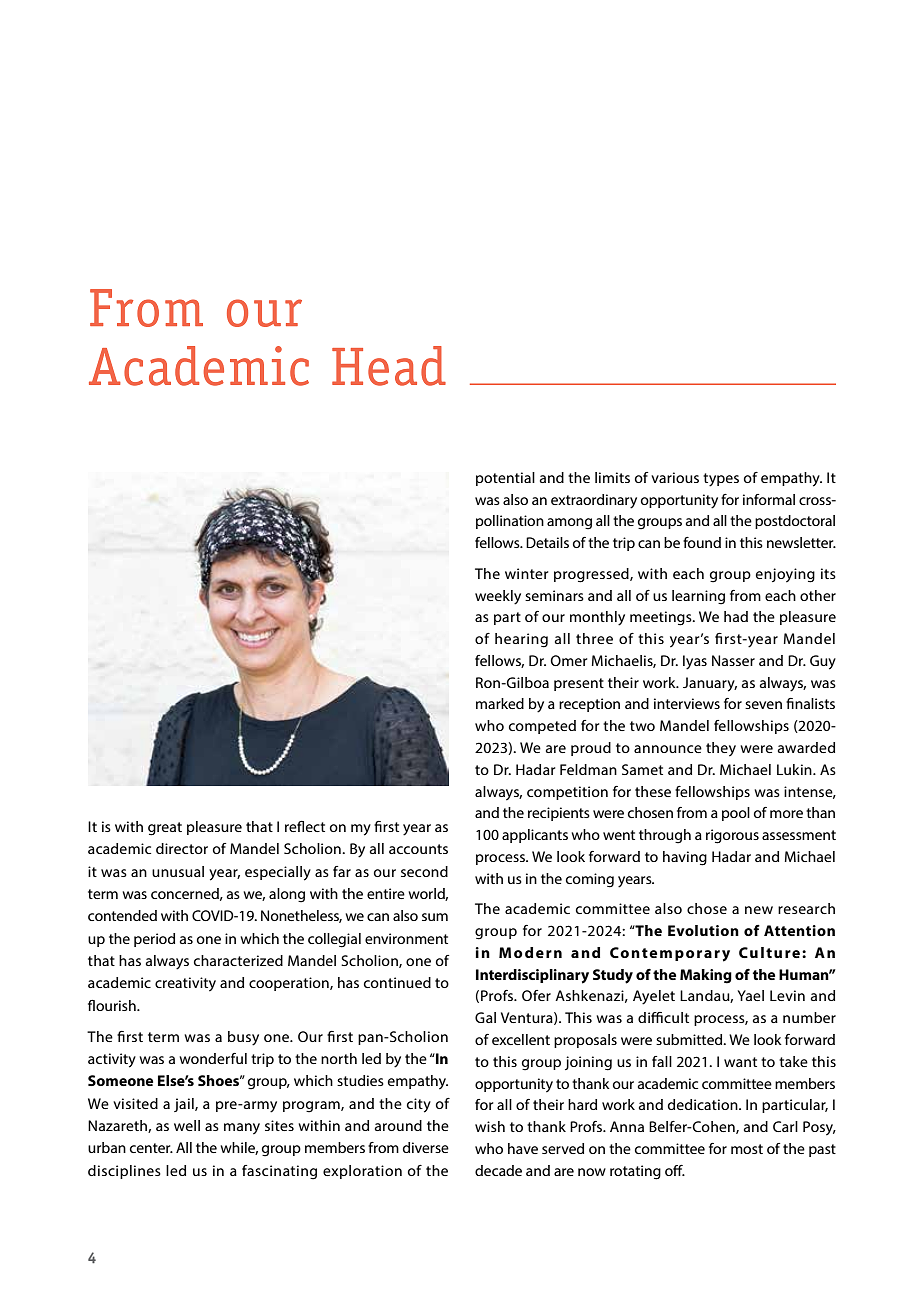  What do you see at coordinates (498, 597) in the page?
I see `weekly` at bounding box center [498, 597].
